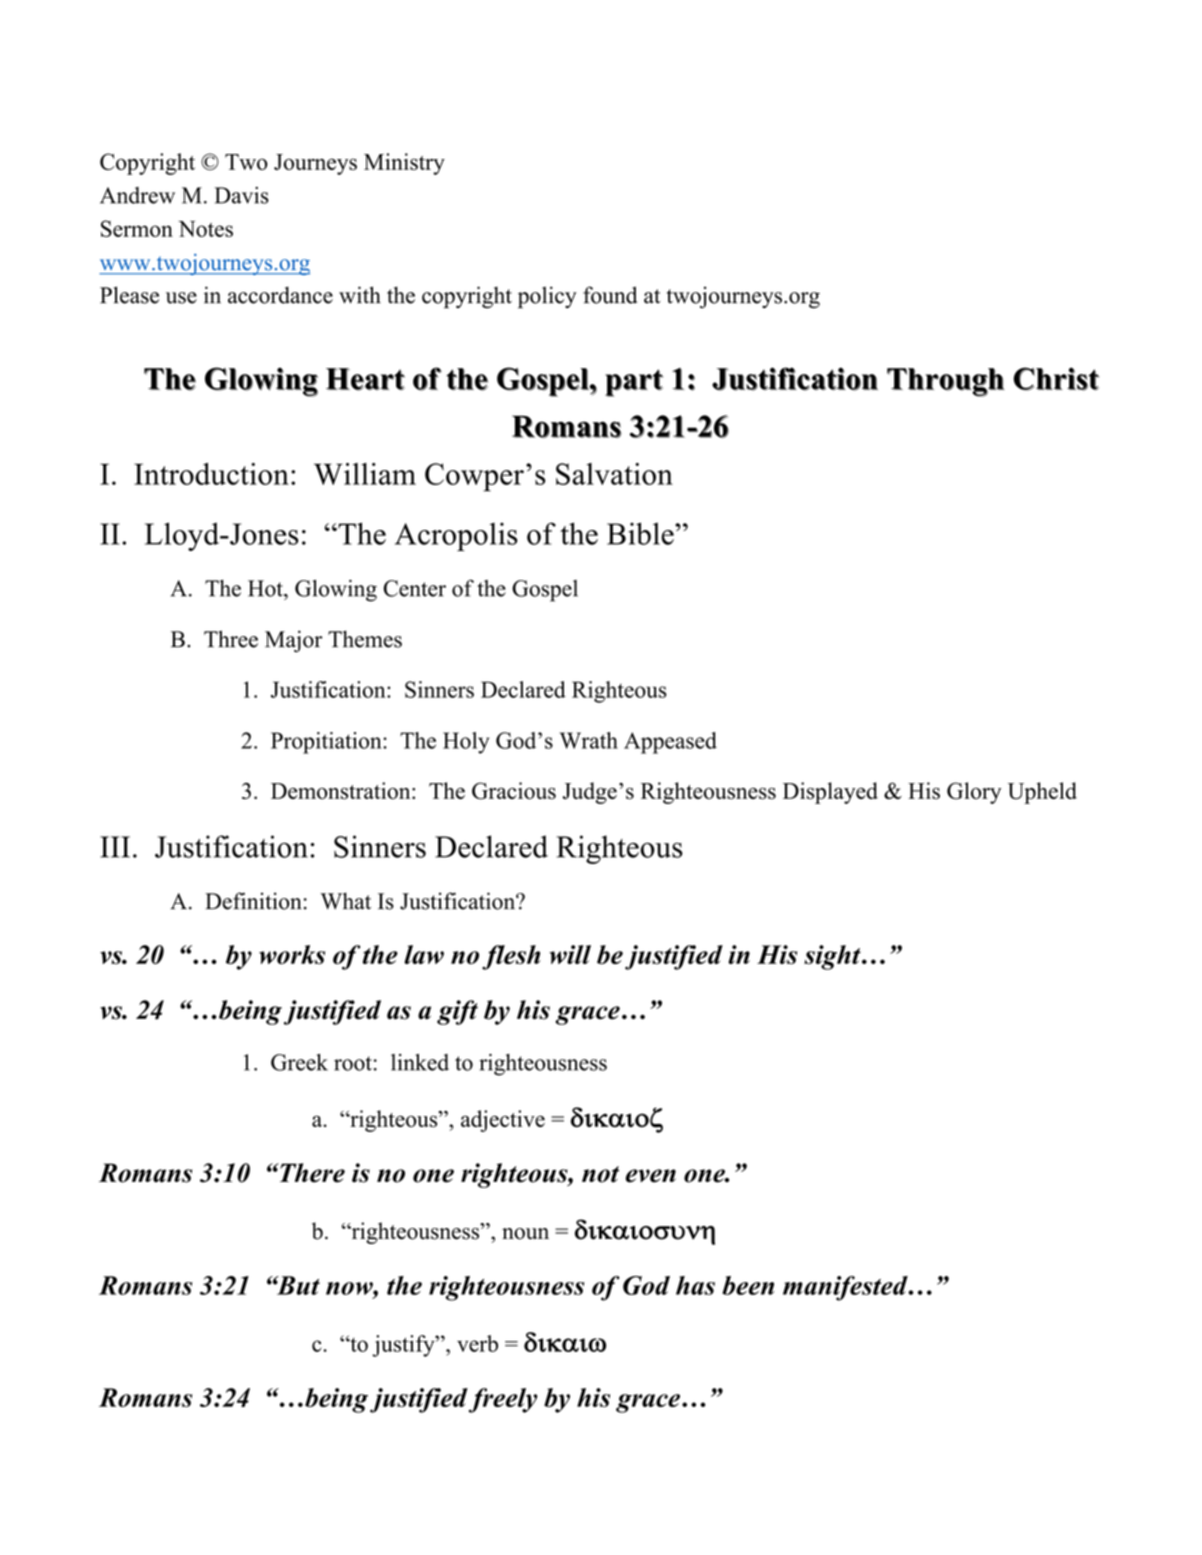  What do you see at coordinates (974, 793) in the page?
I see `Glory` at bounding box center [974, 793].
